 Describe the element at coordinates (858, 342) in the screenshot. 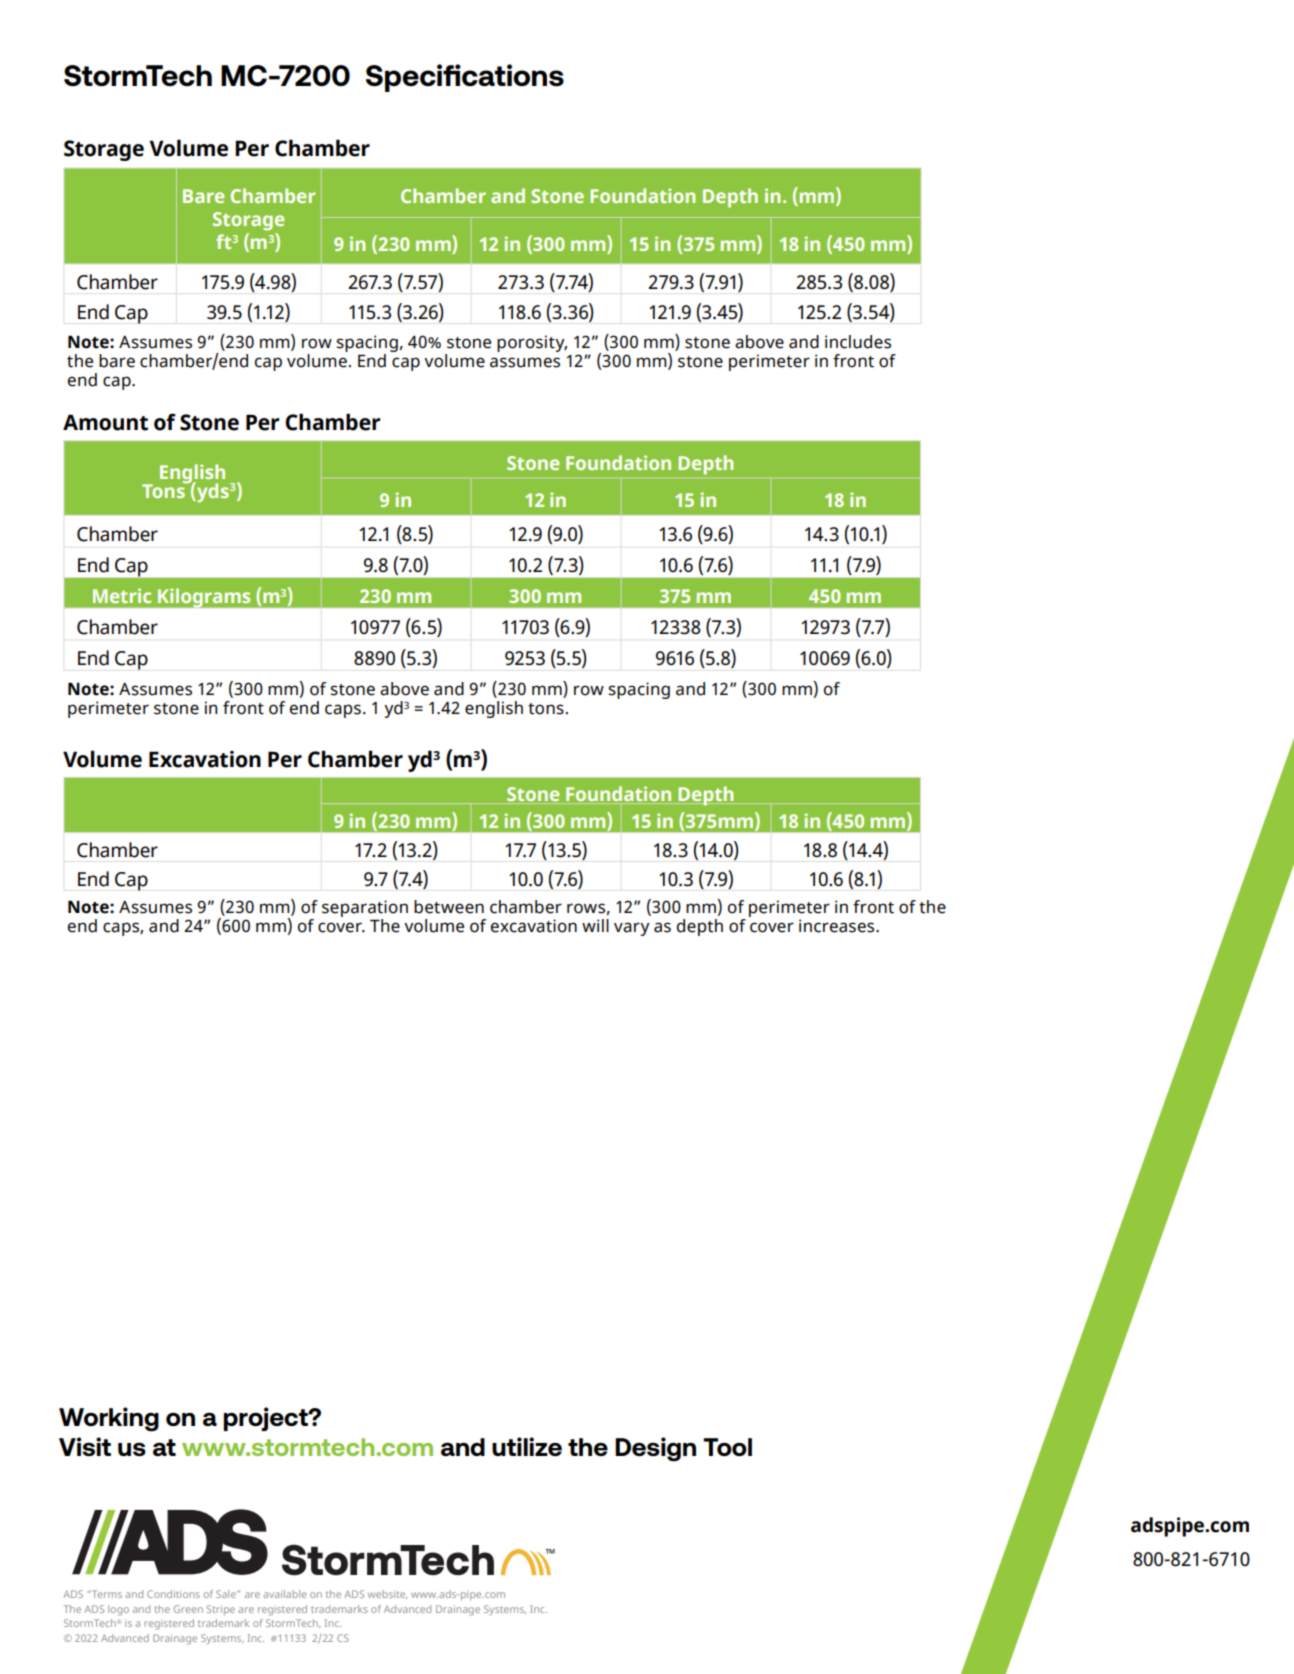

I see `includes` at that location.
